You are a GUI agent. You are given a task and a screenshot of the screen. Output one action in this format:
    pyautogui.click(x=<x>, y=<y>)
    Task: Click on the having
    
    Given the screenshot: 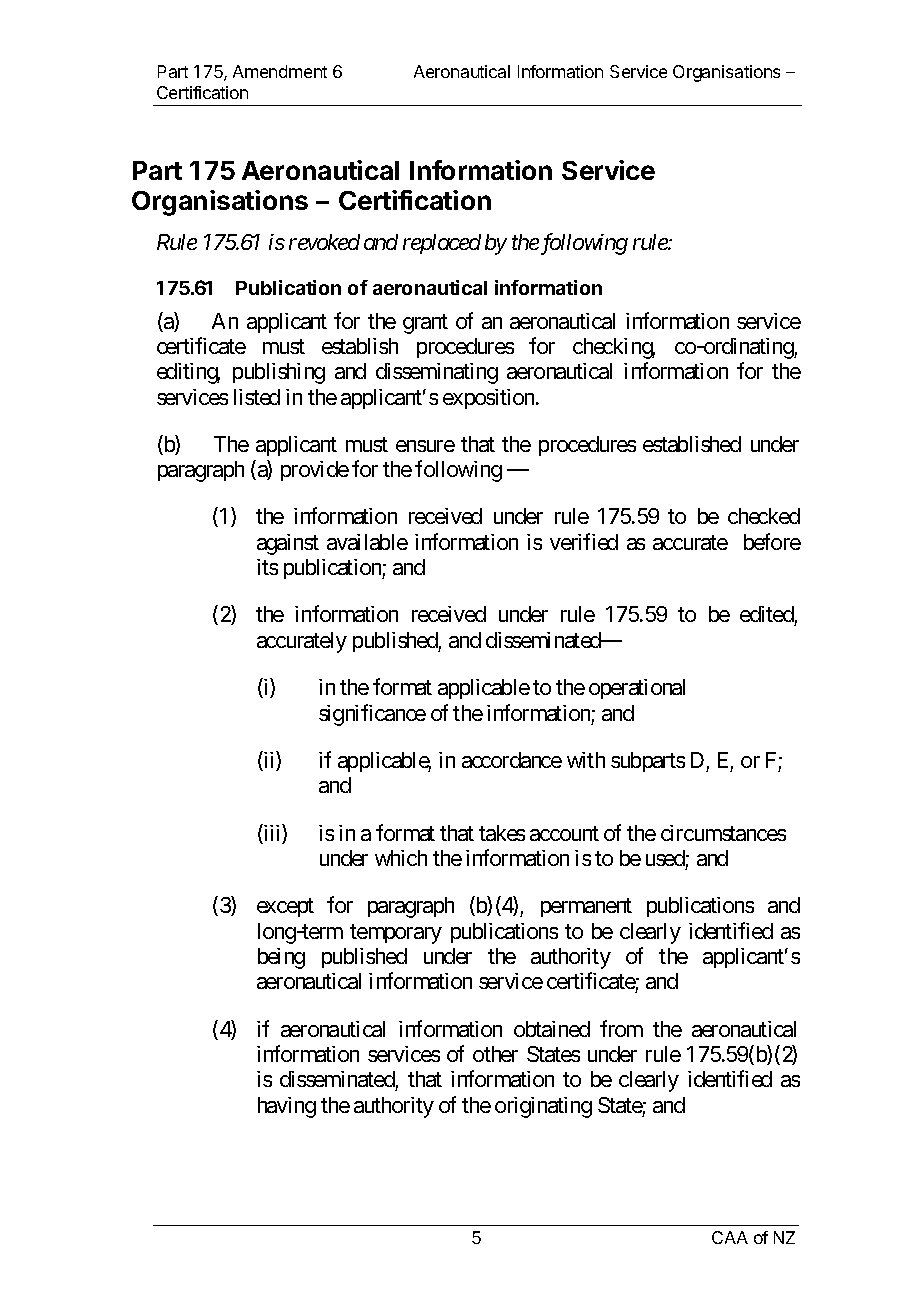 What is the action you would take?
    pyautogui.click(x=287, y=1107)
